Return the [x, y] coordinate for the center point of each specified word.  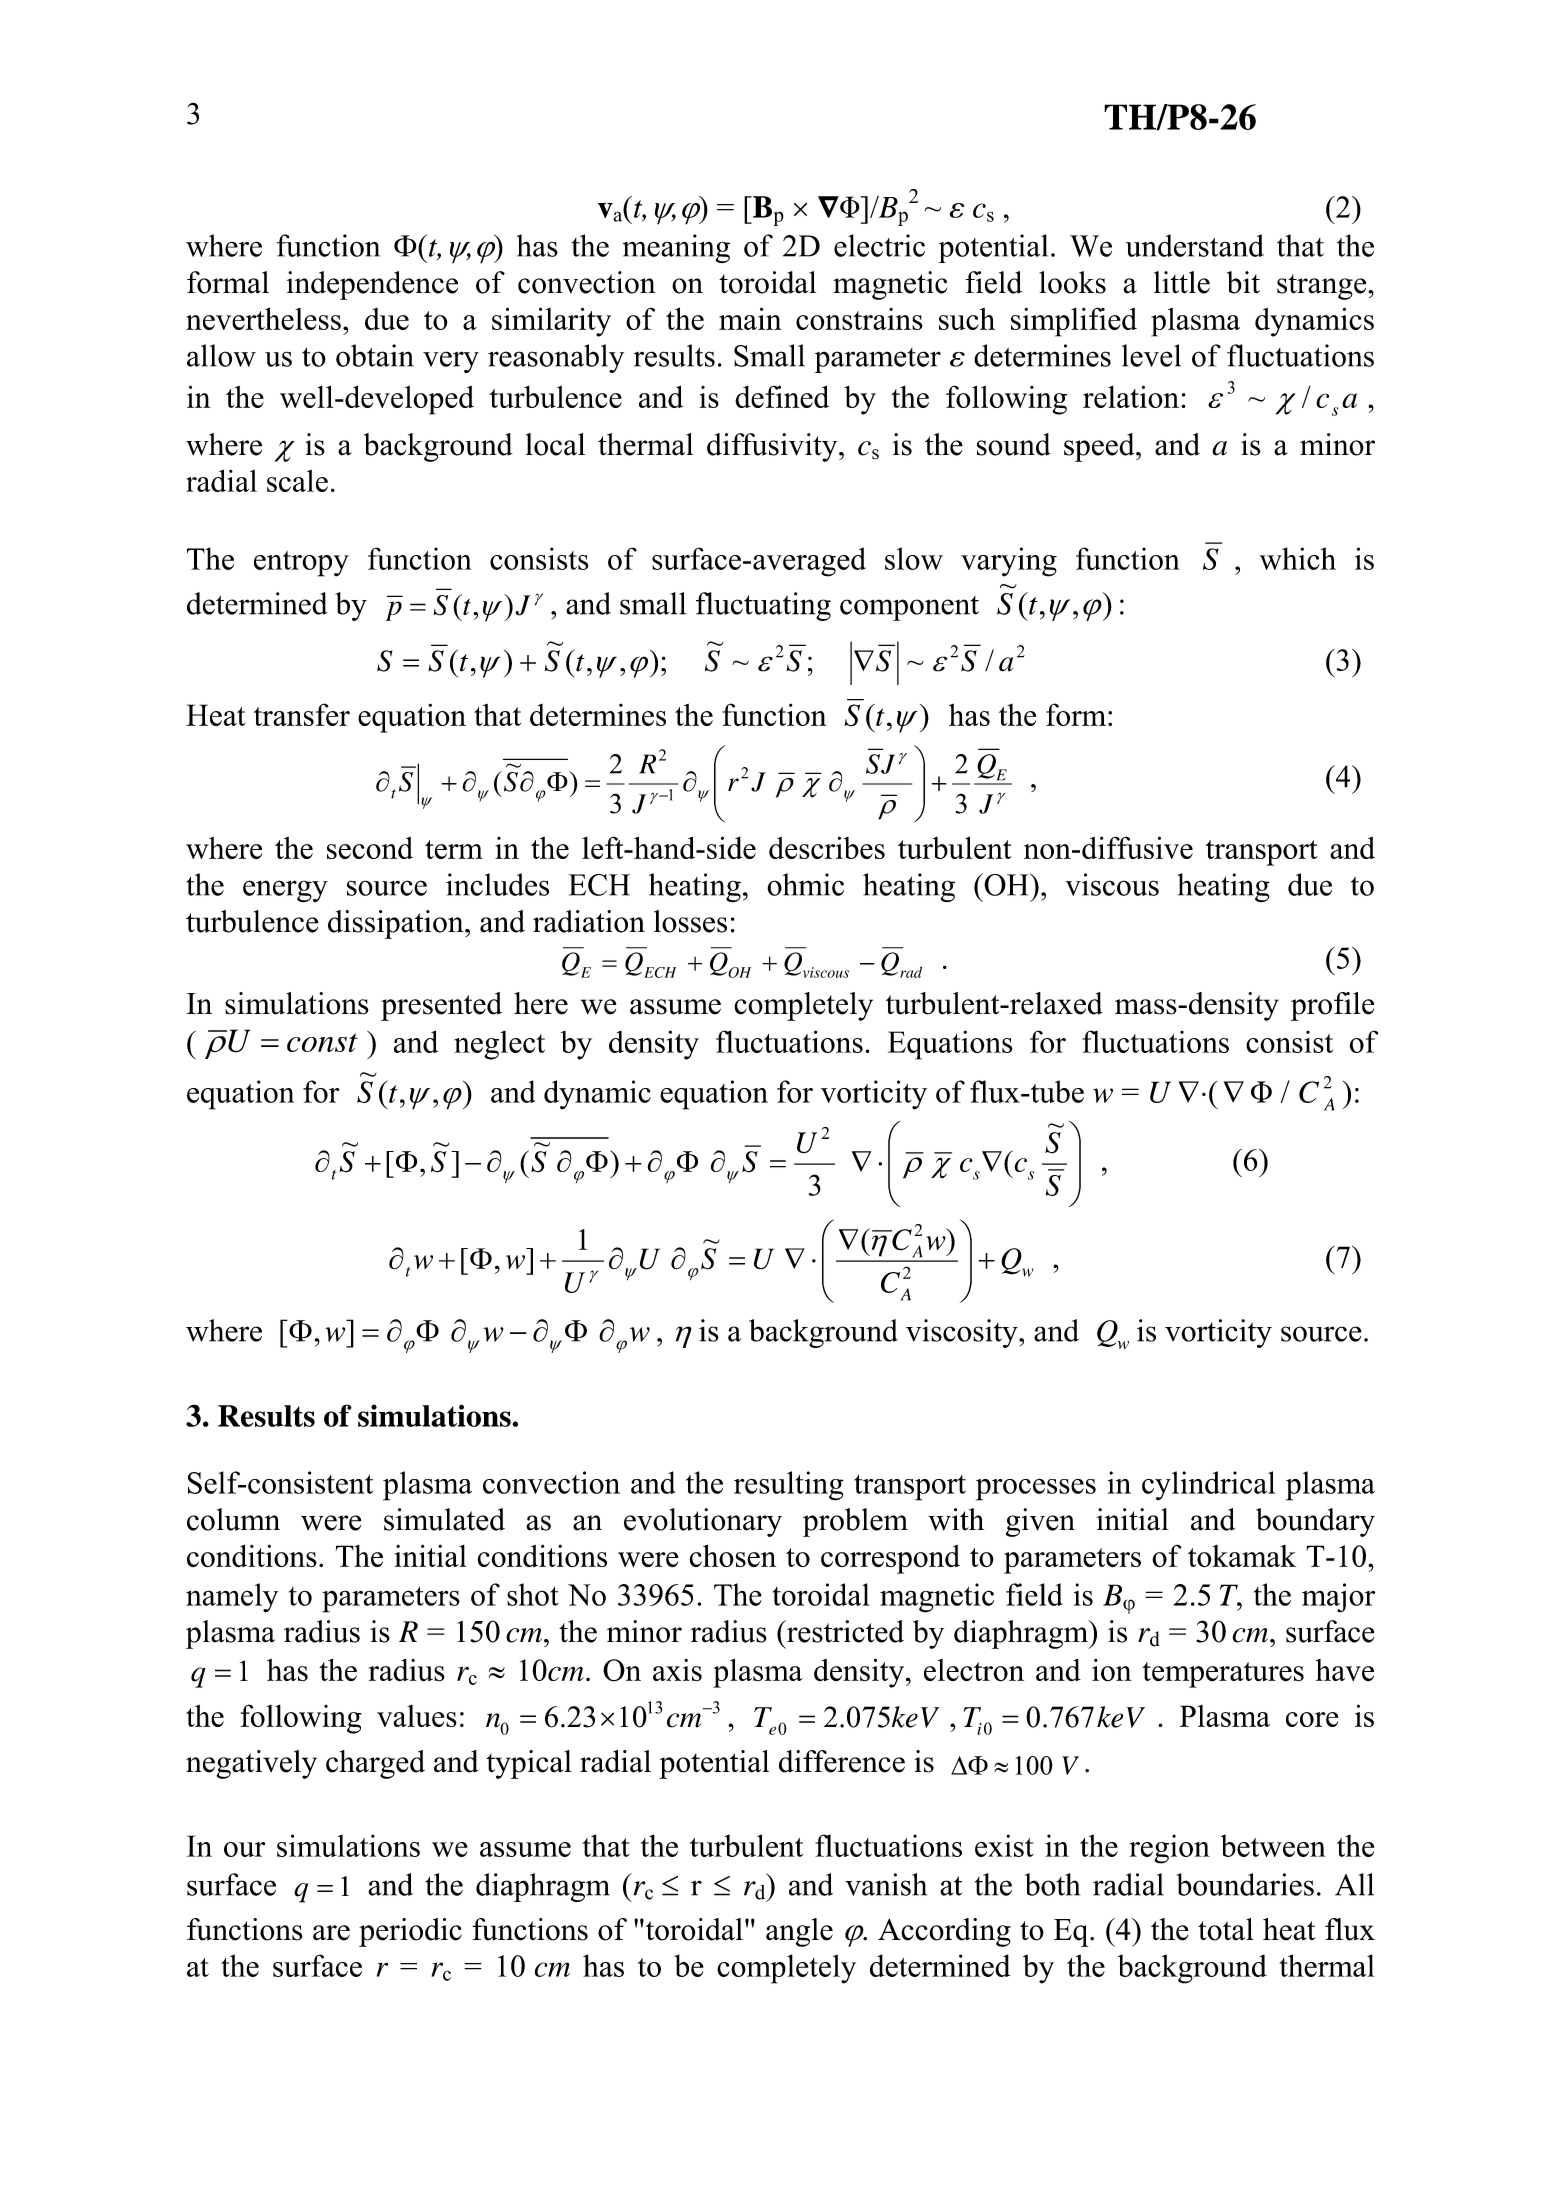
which [1297, 558]
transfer [302, 714]
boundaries [1245, 1884]
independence [372, 285]
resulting [789, 1486]
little [1182, 282]
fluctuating [763, 606]
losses [690, 921]
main [750, 318]
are [331, 1933]
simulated [444, 1519]
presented [441, 1006]
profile [1332, 1006]
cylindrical [1208, 1485]
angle [799, 1932]
